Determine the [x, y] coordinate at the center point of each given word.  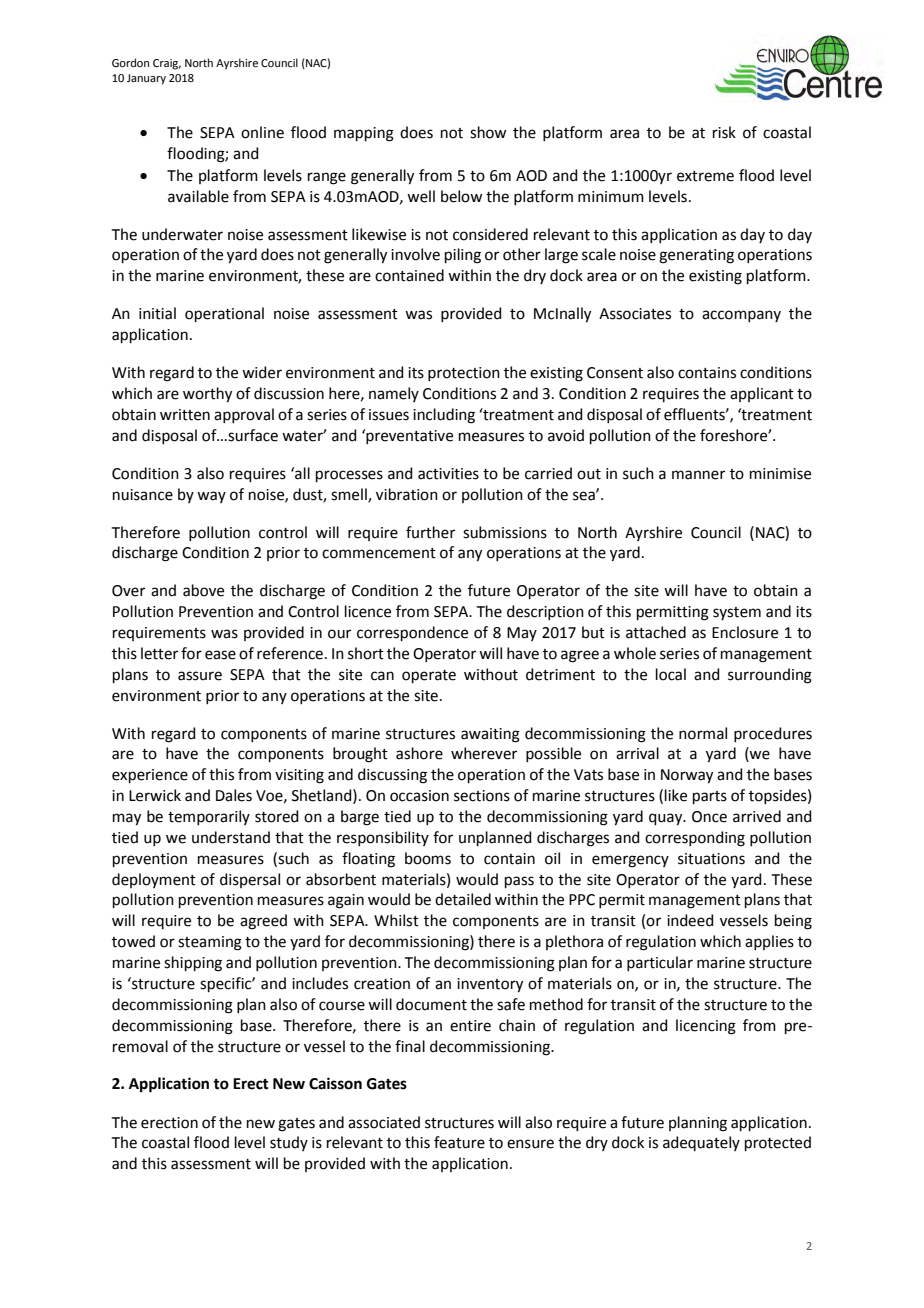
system [737, 613]
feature [459, 1142]
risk [724, 132]
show [488, 132]
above [203, 590]
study [289, 1143]
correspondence [412, 633]
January [146, 79]
